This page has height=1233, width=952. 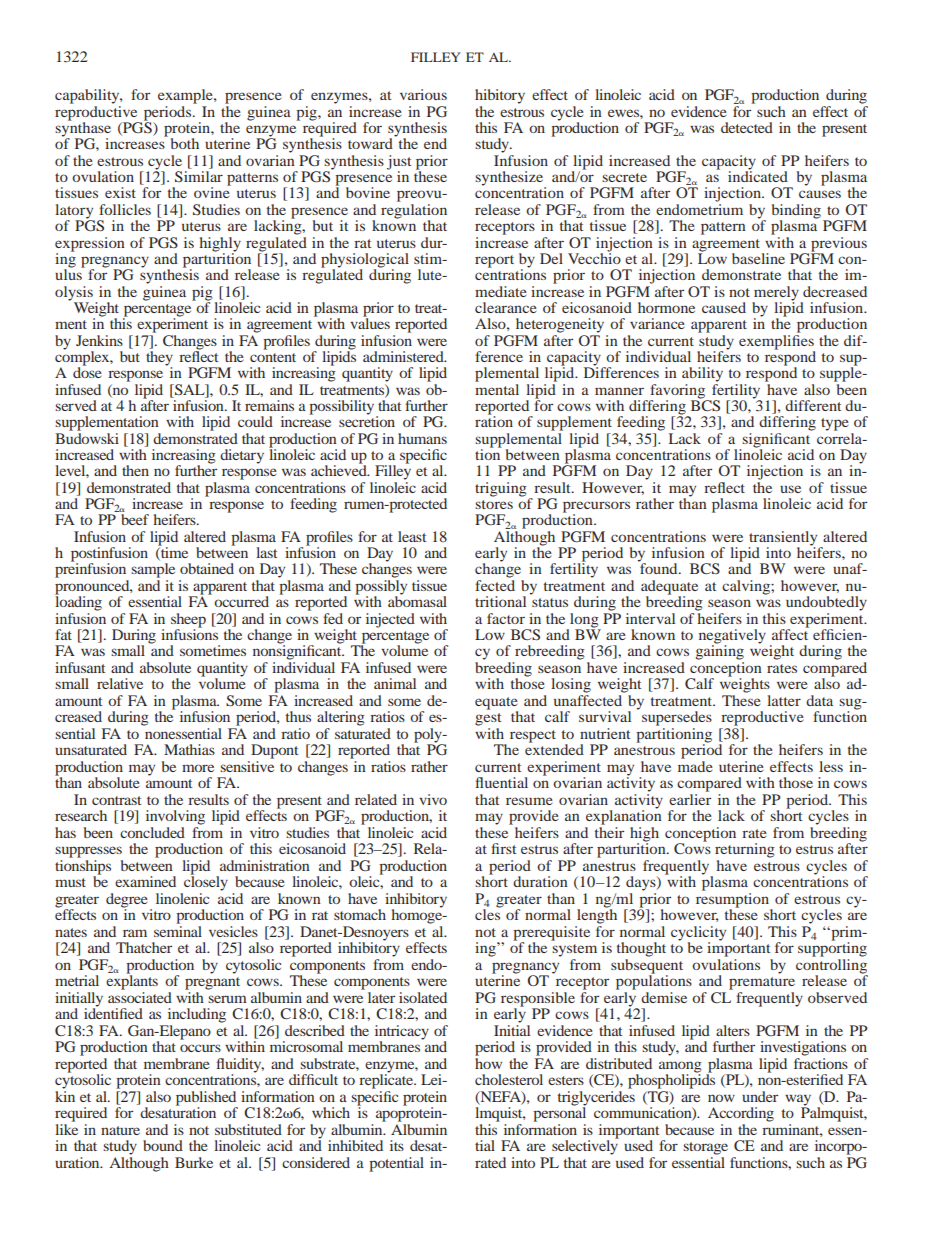 What do you see at coordinates (163, 1145) in the page?
I see `bound` at bounding box center [163, 1145].
